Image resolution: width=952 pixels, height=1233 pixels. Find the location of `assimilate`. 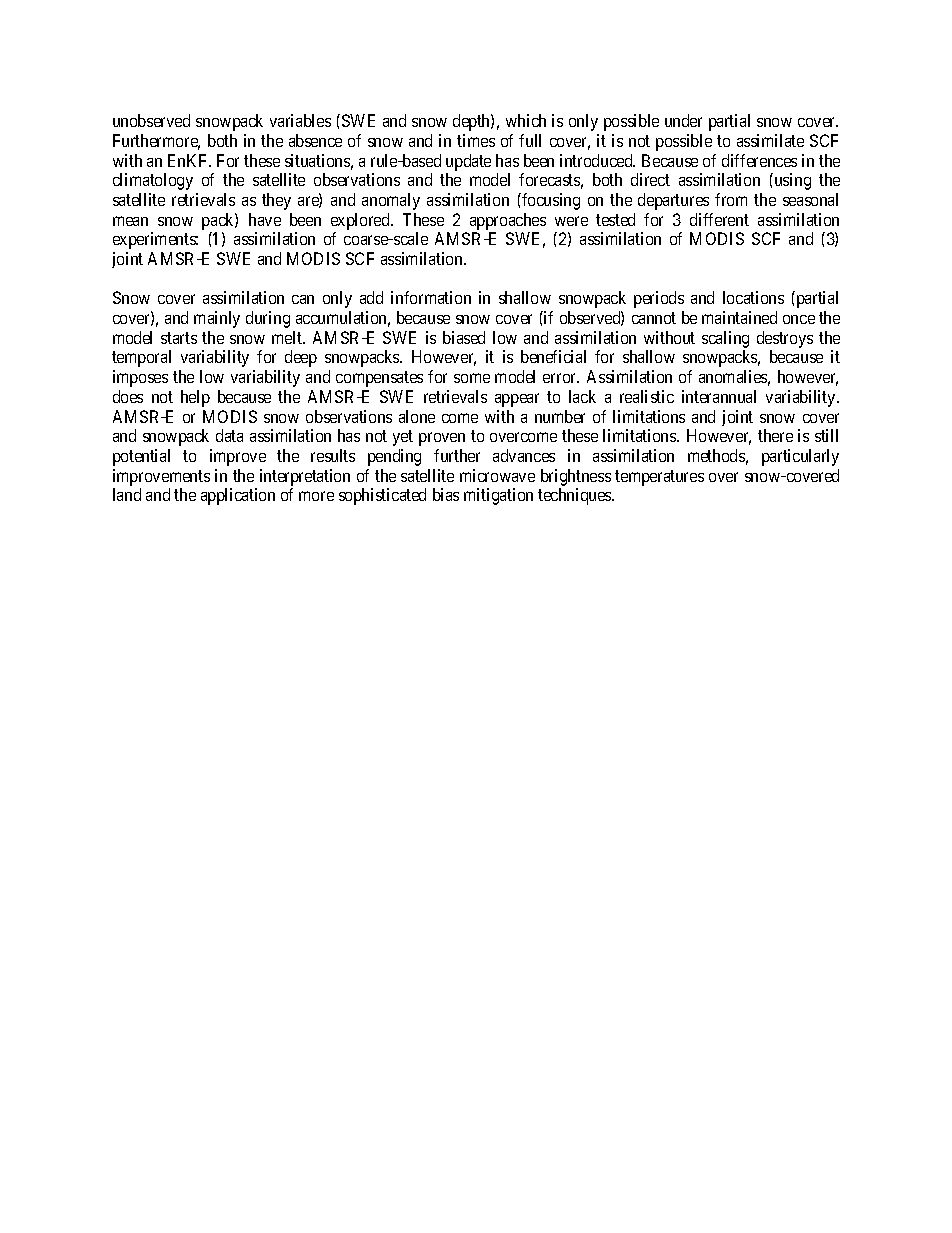

assimilate is located at coordinates (770, 140).
